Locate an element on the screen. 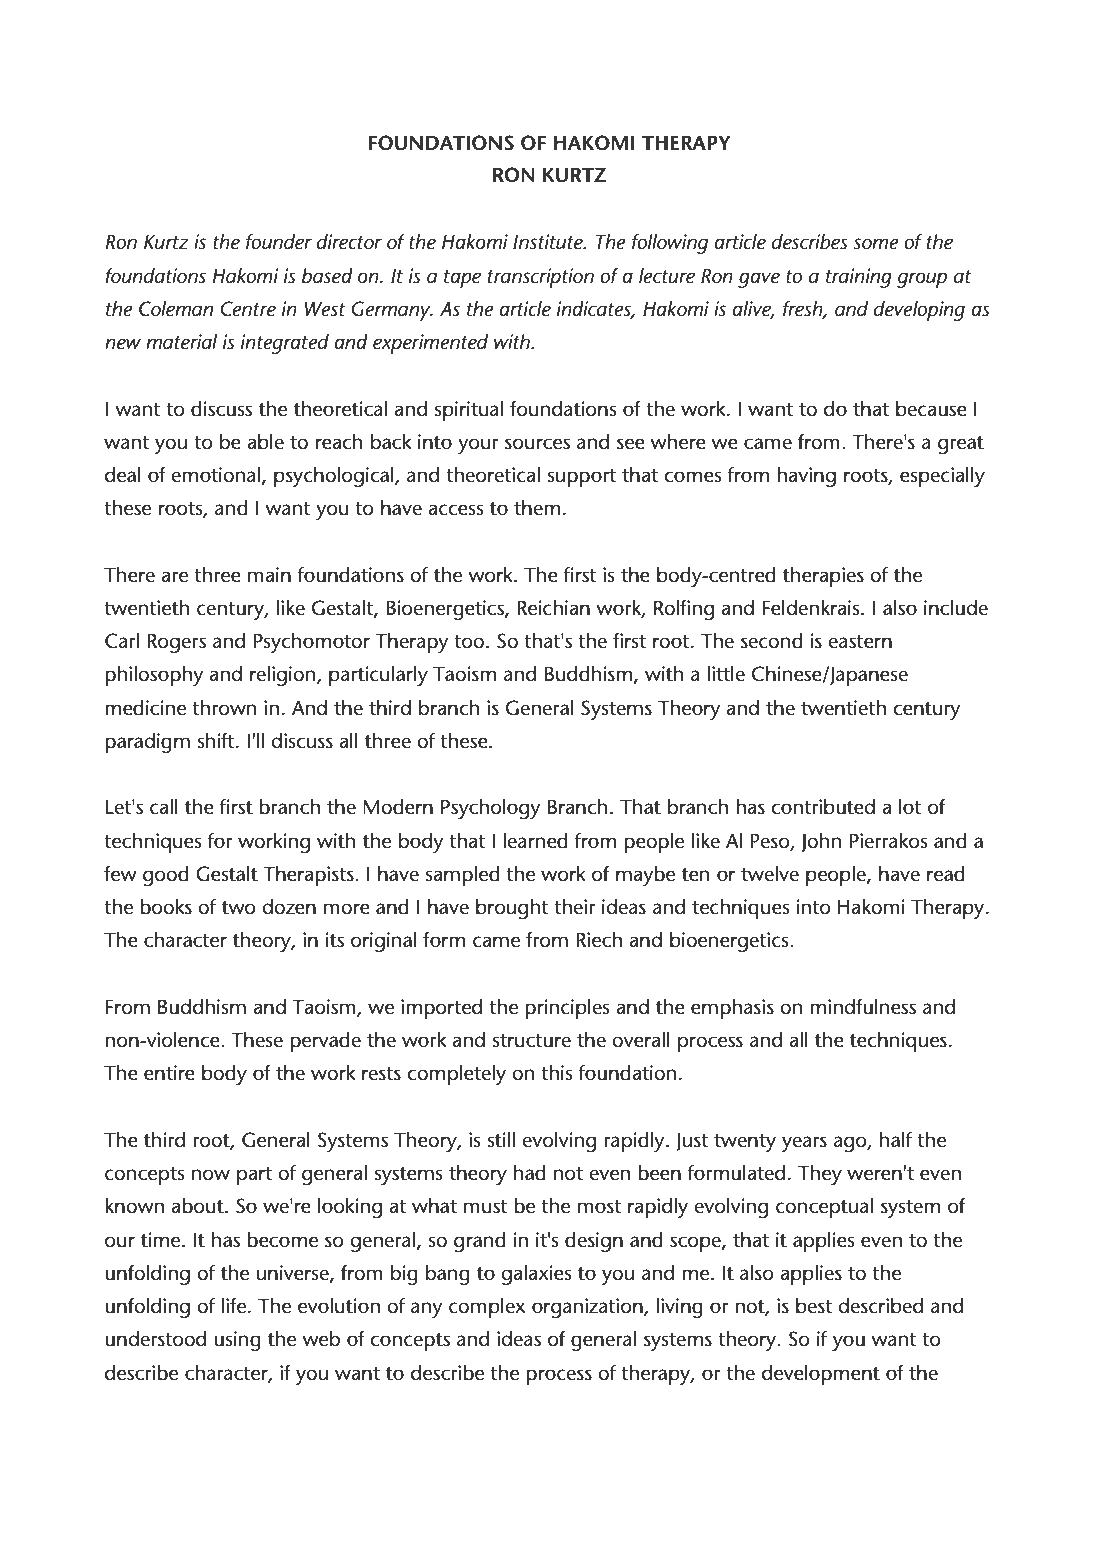 The width and height of the screenshot is (1099, 1555). this is located at coordinates (557, 1073).
